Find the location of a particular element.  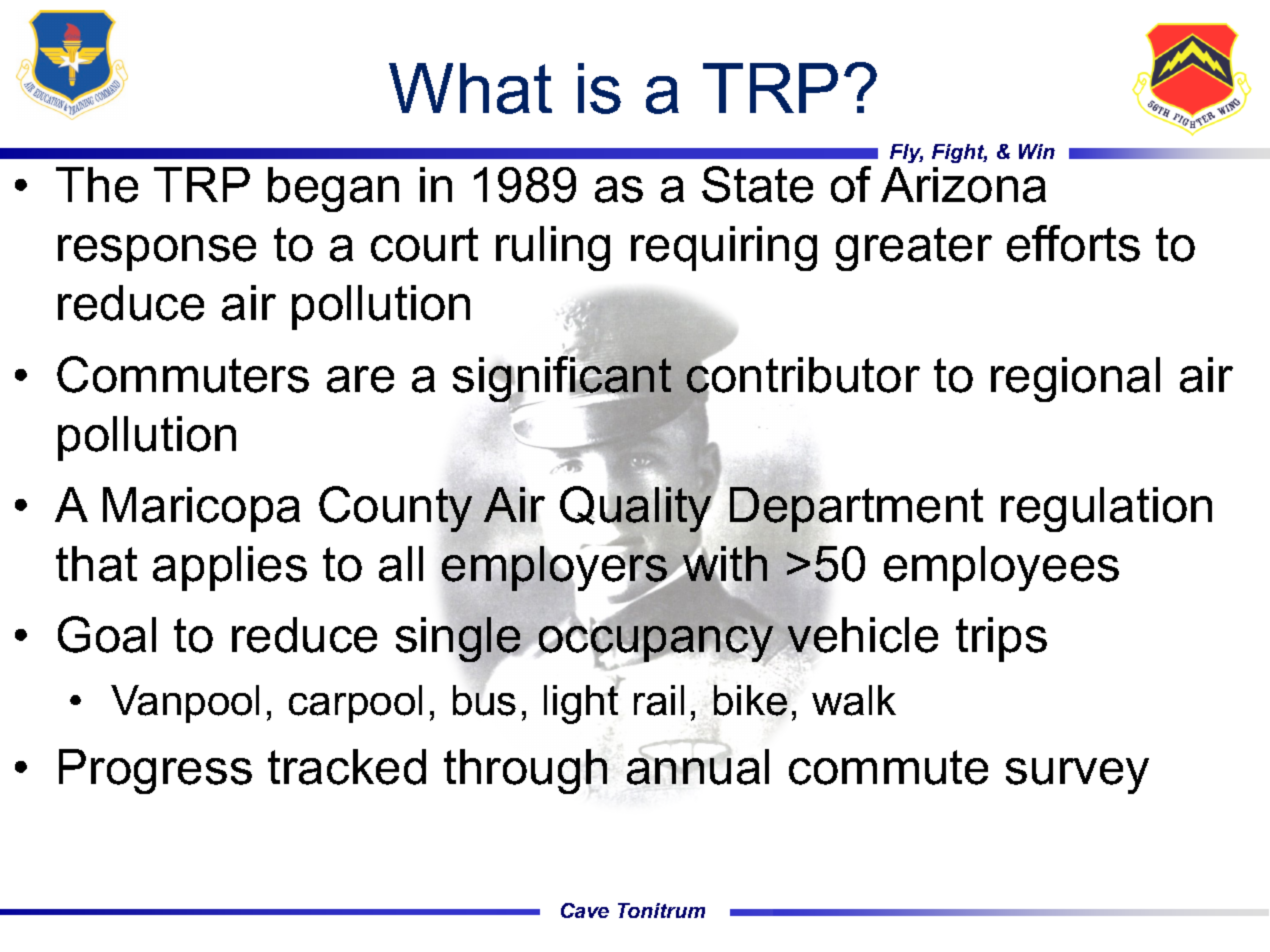

greater is located at coordinates (914, 249).
